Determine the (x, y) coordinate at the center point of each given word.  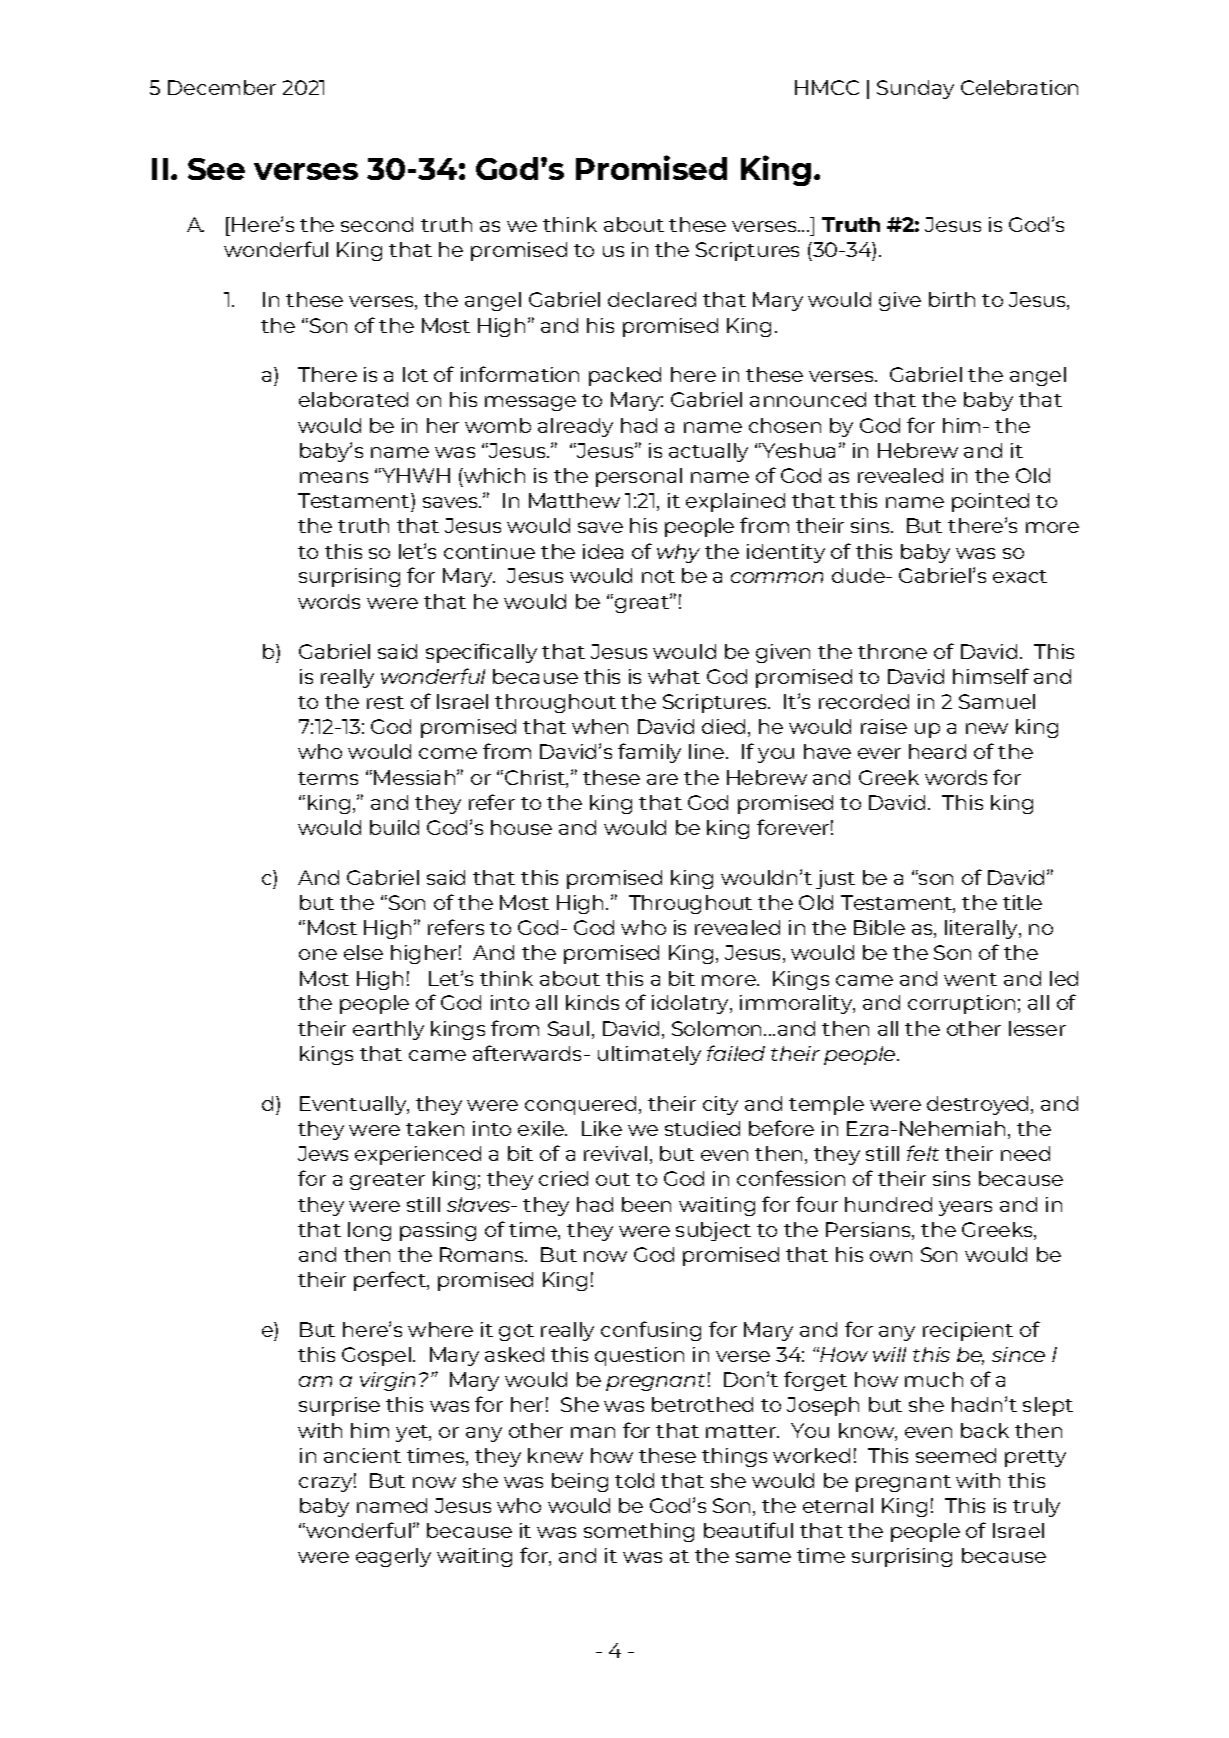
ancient (362, 1455)
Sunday (915, 89)
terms (328, 778)
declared (652, 299)
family (649, 753)
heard (937, 751)
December (222, 87)
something (639, 1532)
